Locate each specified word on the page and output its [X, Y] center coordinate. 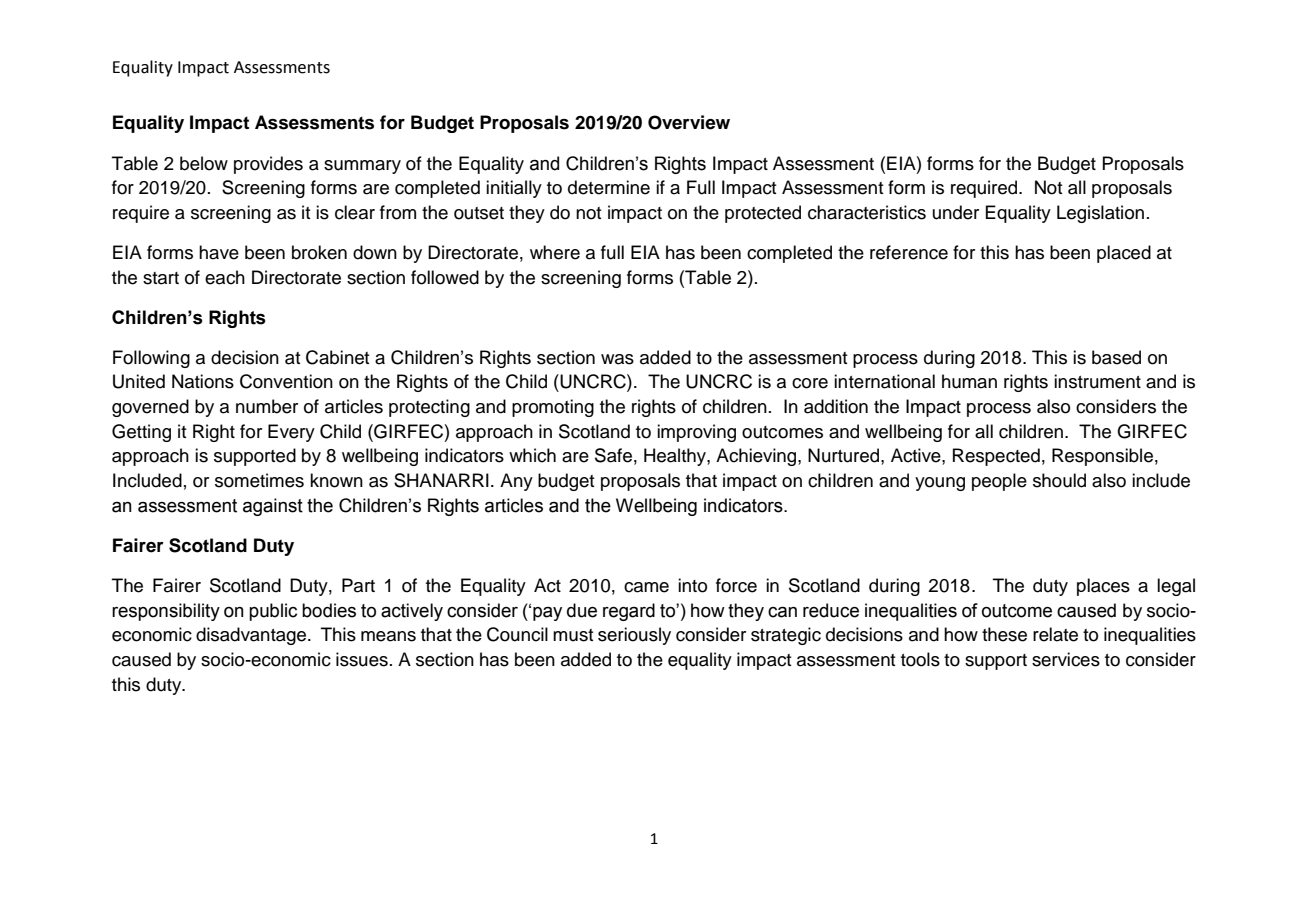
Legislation [1100, 214]
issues [362, 659]
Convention [286, 381]
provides [268, 165]
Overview [689, 122]
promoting [553, 408]
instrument [1097, 381]
